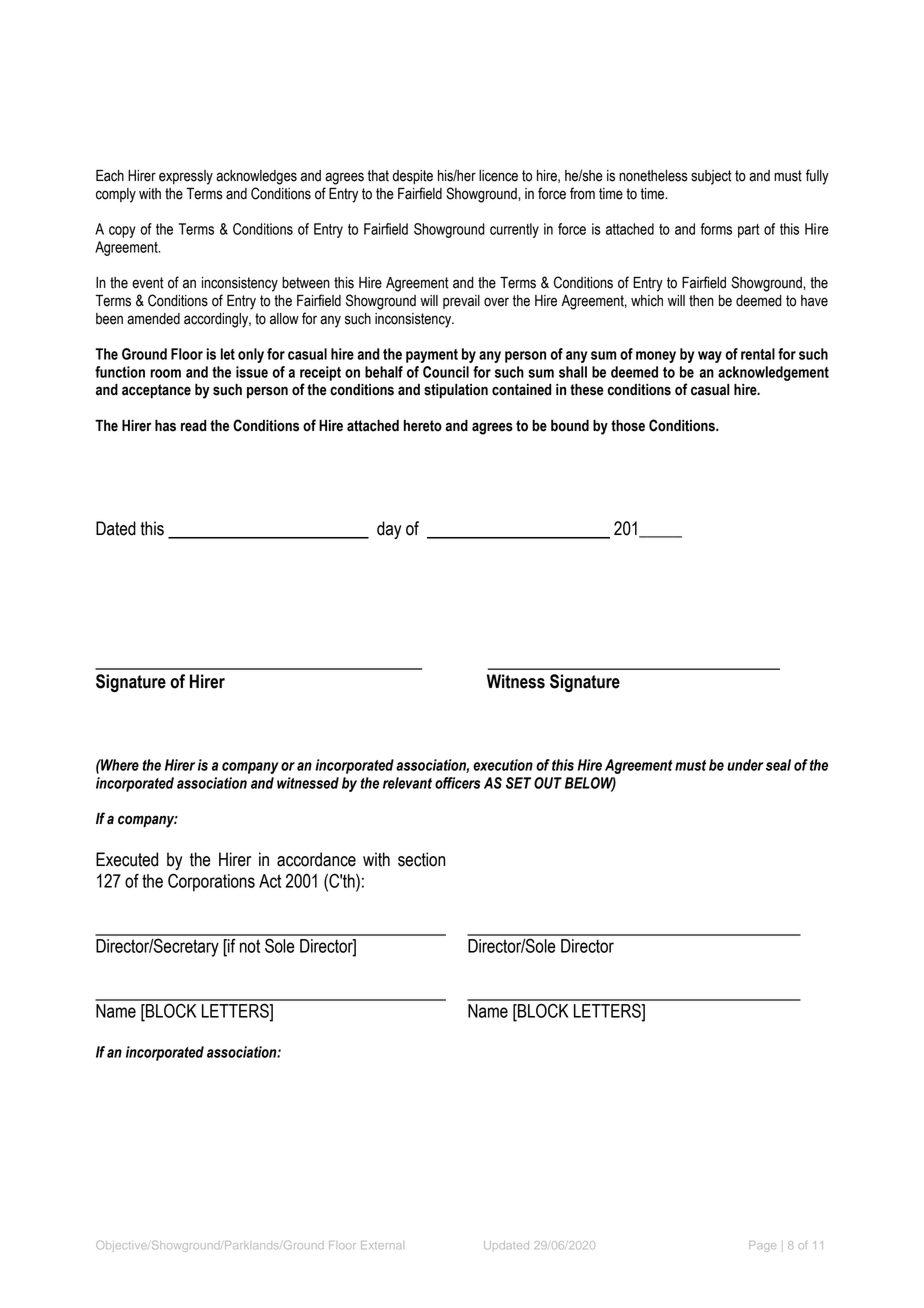  I want to click on day, so click(389, 530).
